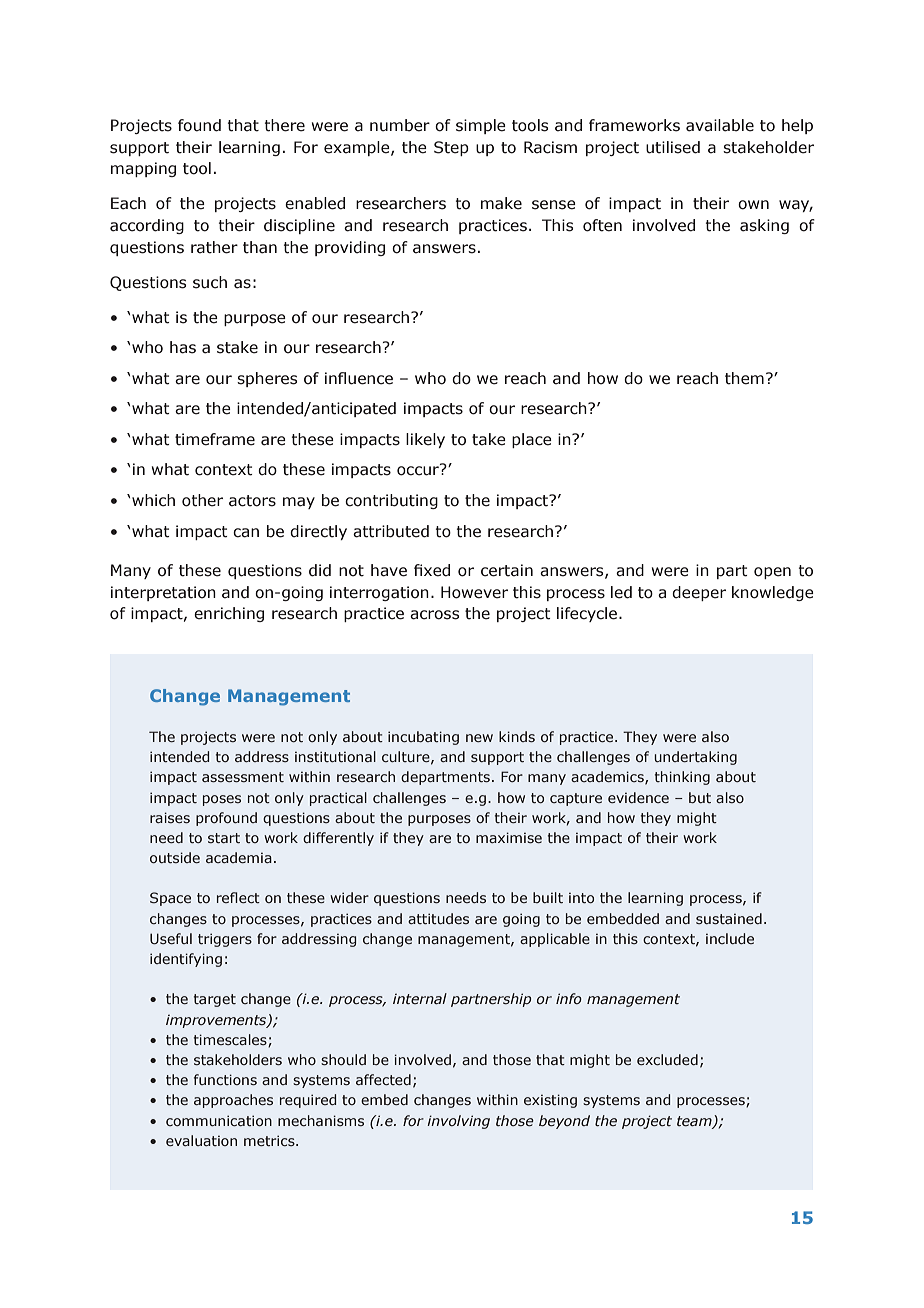  I want to click on communication, so click(219, 1120).
